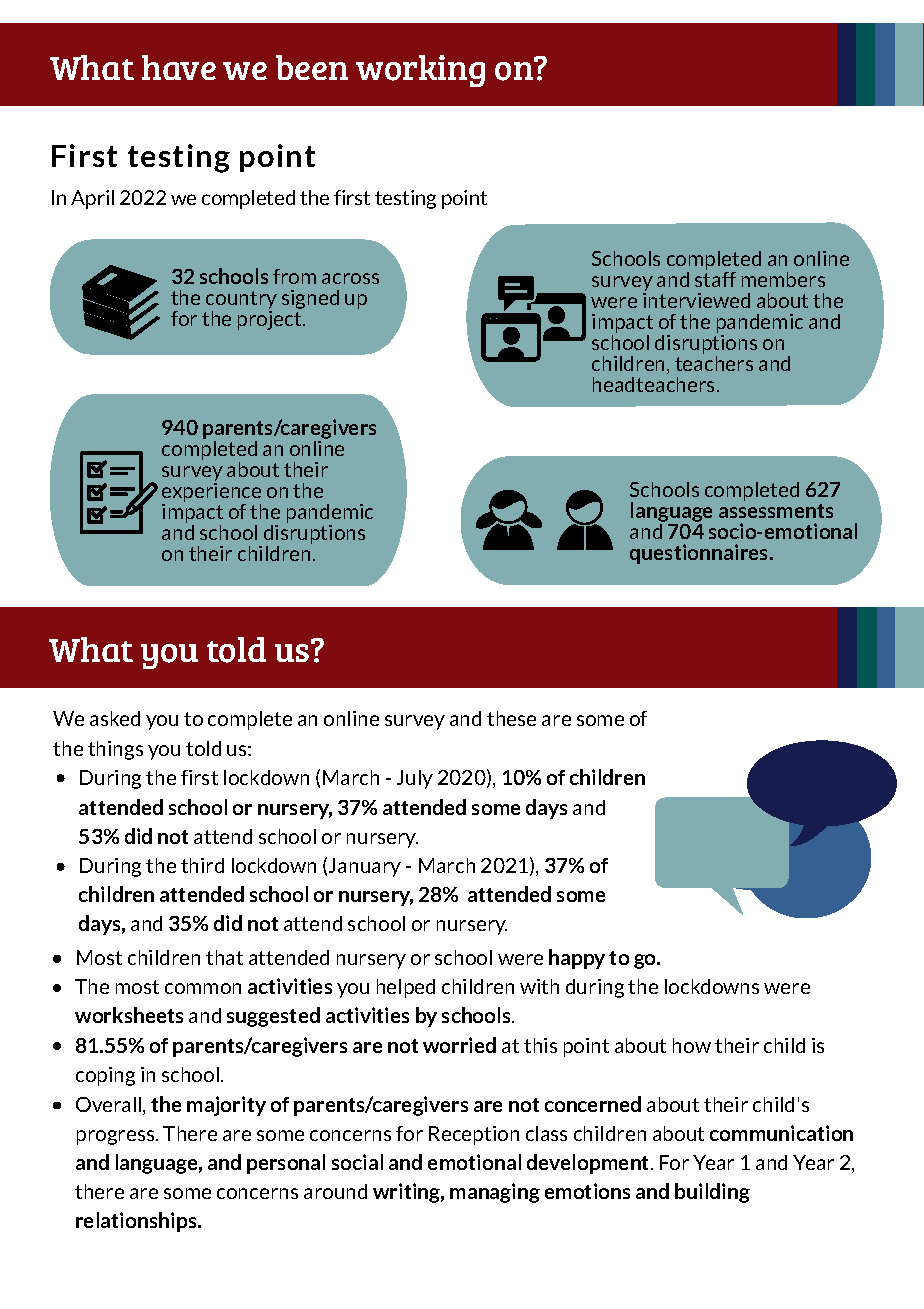 This screenshot has height=1309, width=924. I want to click on staff, so click(715, 279).
